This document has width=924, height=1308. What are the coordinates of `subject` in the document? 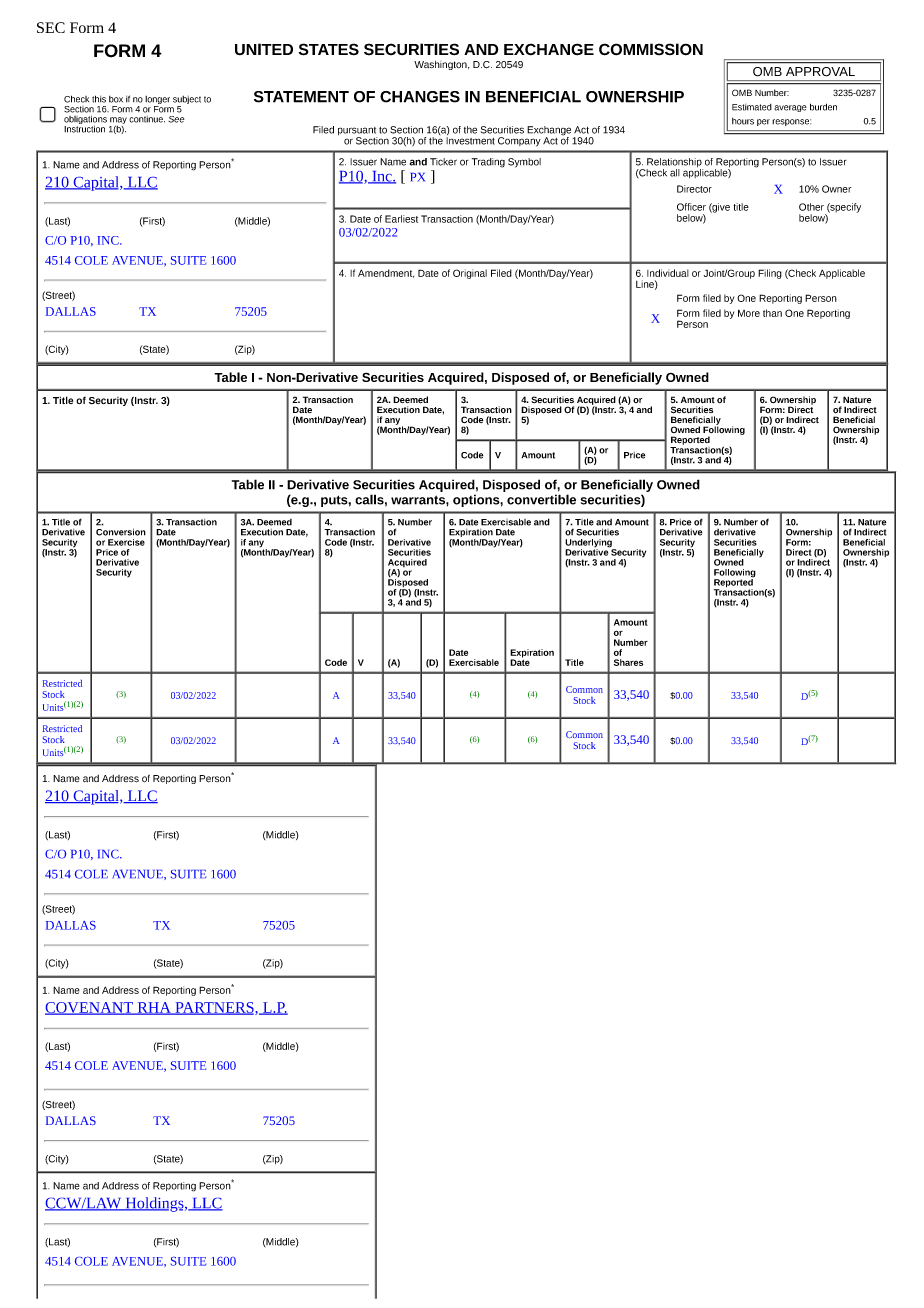 It's located at (187, 100).
